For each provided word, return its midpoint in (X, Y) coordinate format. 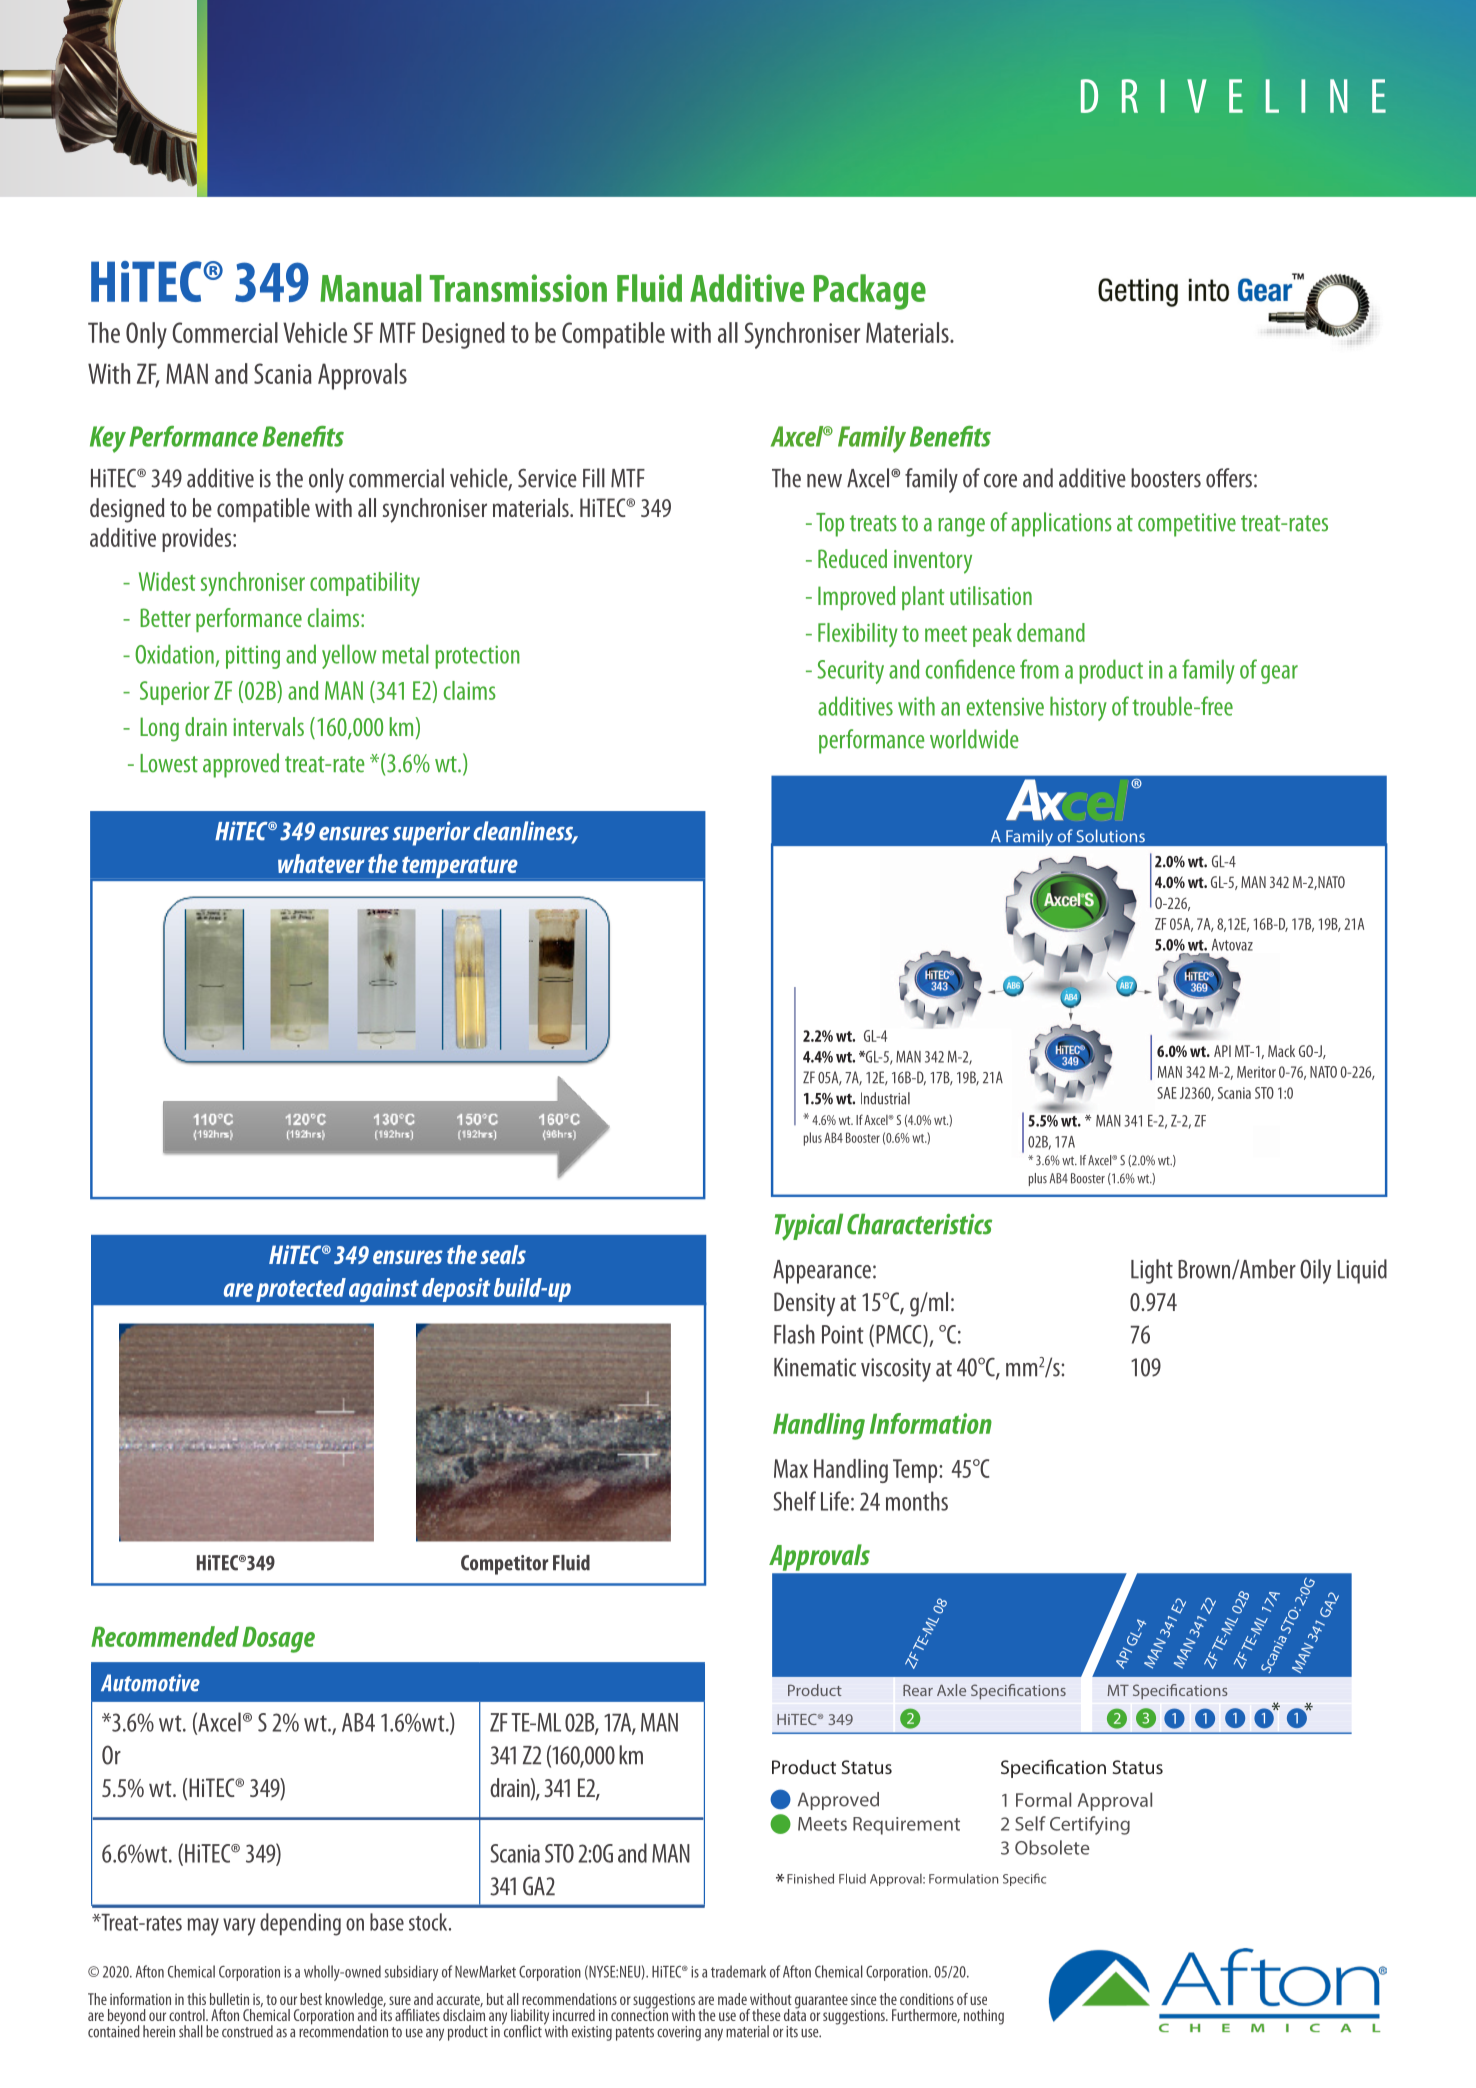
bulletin (229, 1999)
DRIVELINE (1233, 96)
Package (870, 292)
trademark (738, 1971)
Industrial (885, 1098)
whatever (321, 863)
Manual (370, 288)
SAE (1167, 1093)
